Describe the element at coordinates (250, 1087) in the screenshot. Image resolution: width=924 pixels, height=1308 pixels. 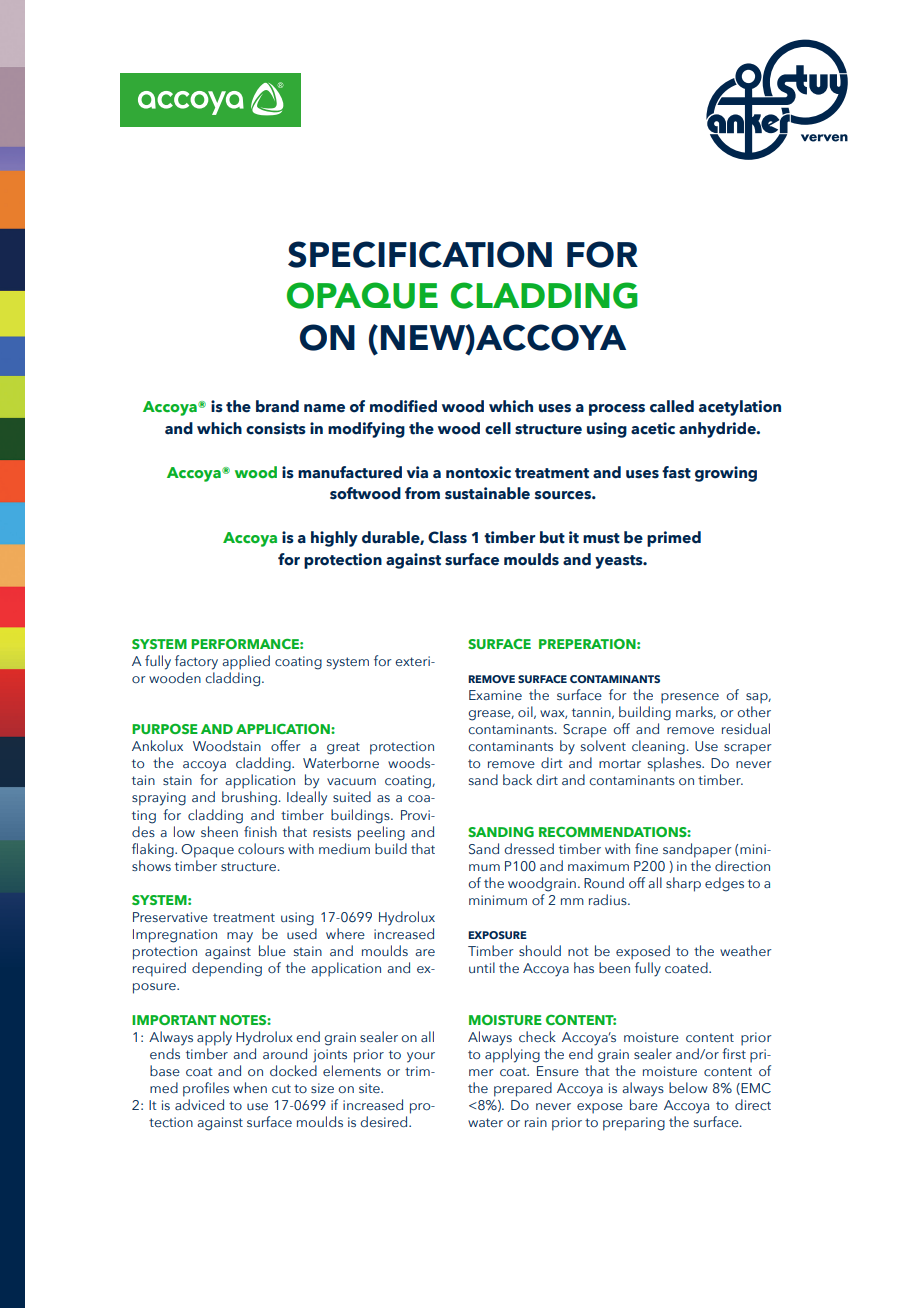
I see `when` at that location.
